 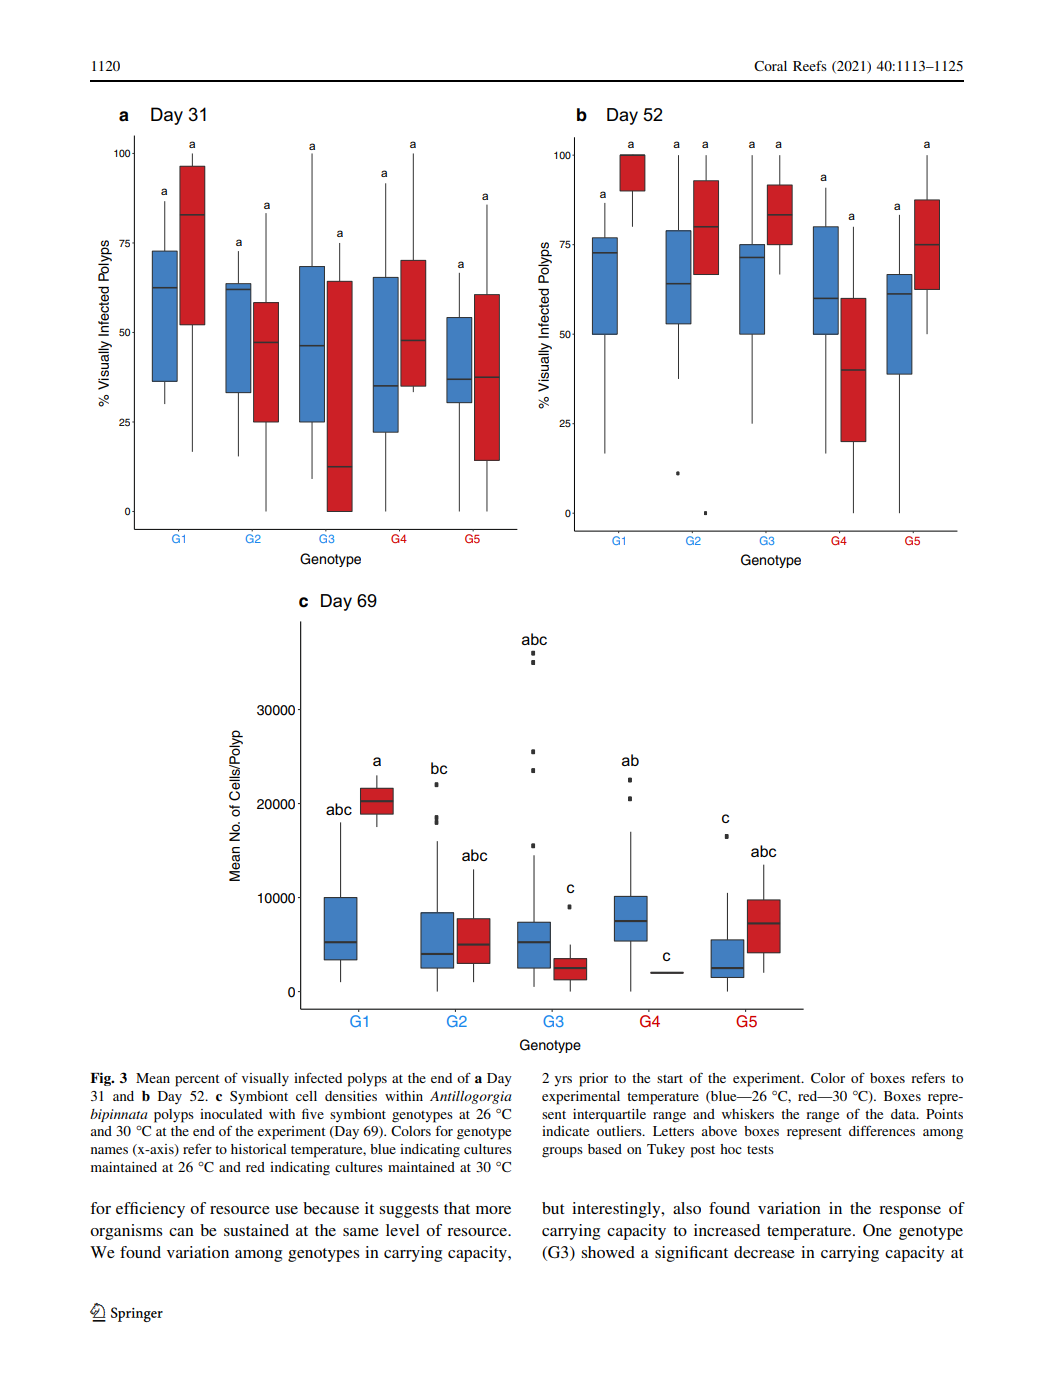 I want to click on start, so click(x=670, y=1078).
